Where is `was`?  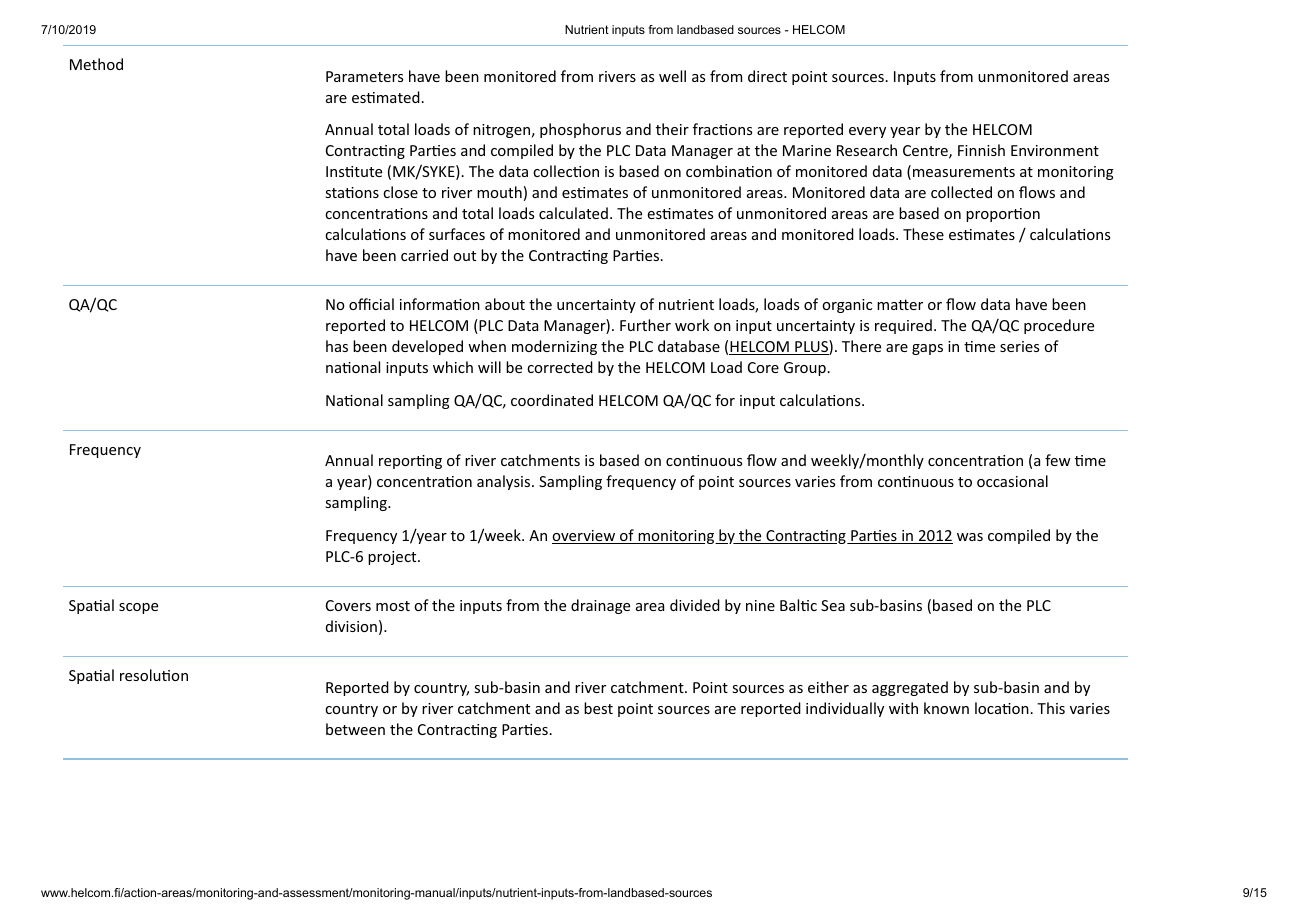 was is located at coordinates (970, 537).
